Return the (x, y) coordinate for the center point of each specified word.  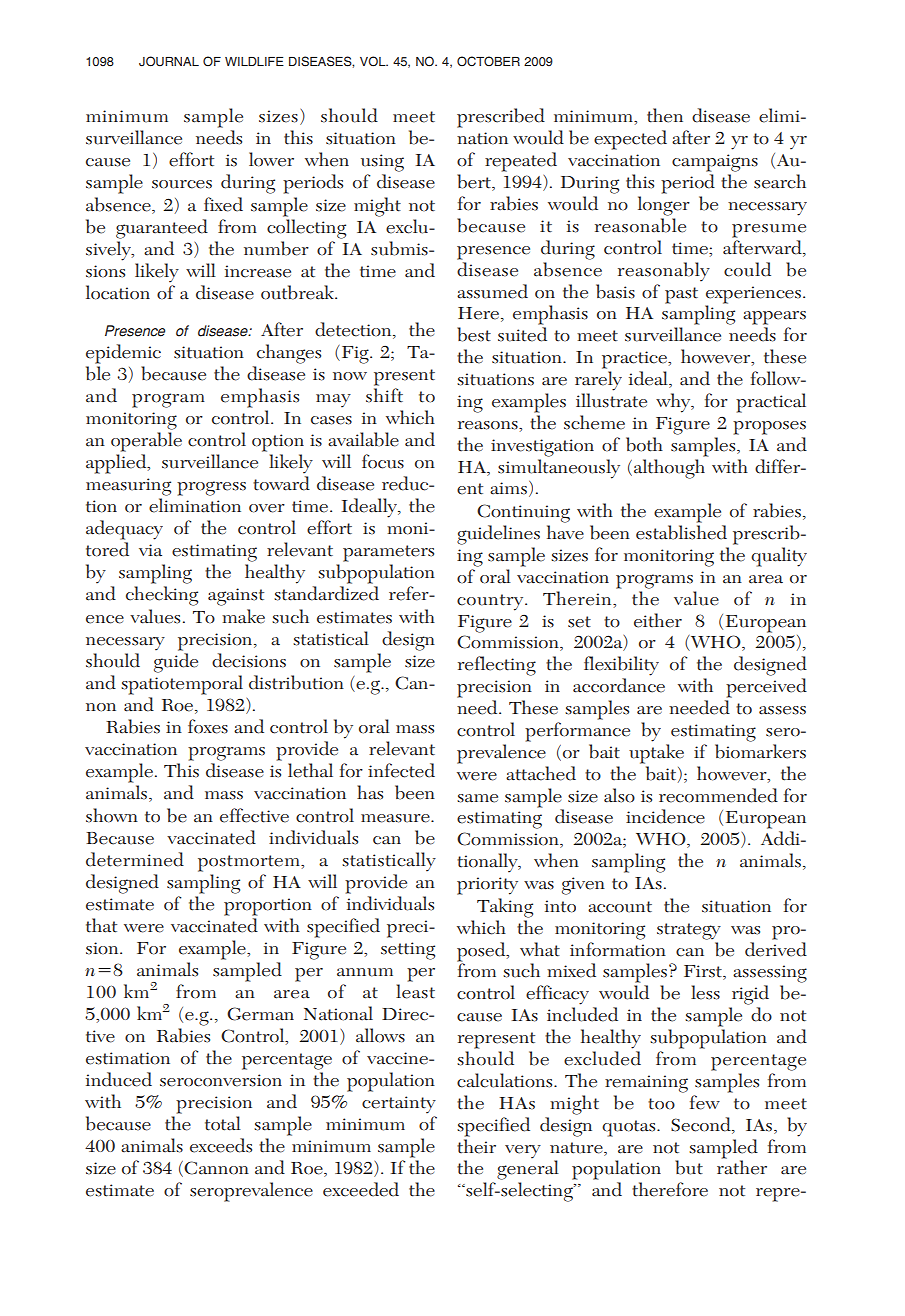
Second (702, 1124)
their (476, 1146)
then (665, 115)
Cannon (216, 1168)
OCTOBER (488, 61)
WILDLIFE (254, 61)
